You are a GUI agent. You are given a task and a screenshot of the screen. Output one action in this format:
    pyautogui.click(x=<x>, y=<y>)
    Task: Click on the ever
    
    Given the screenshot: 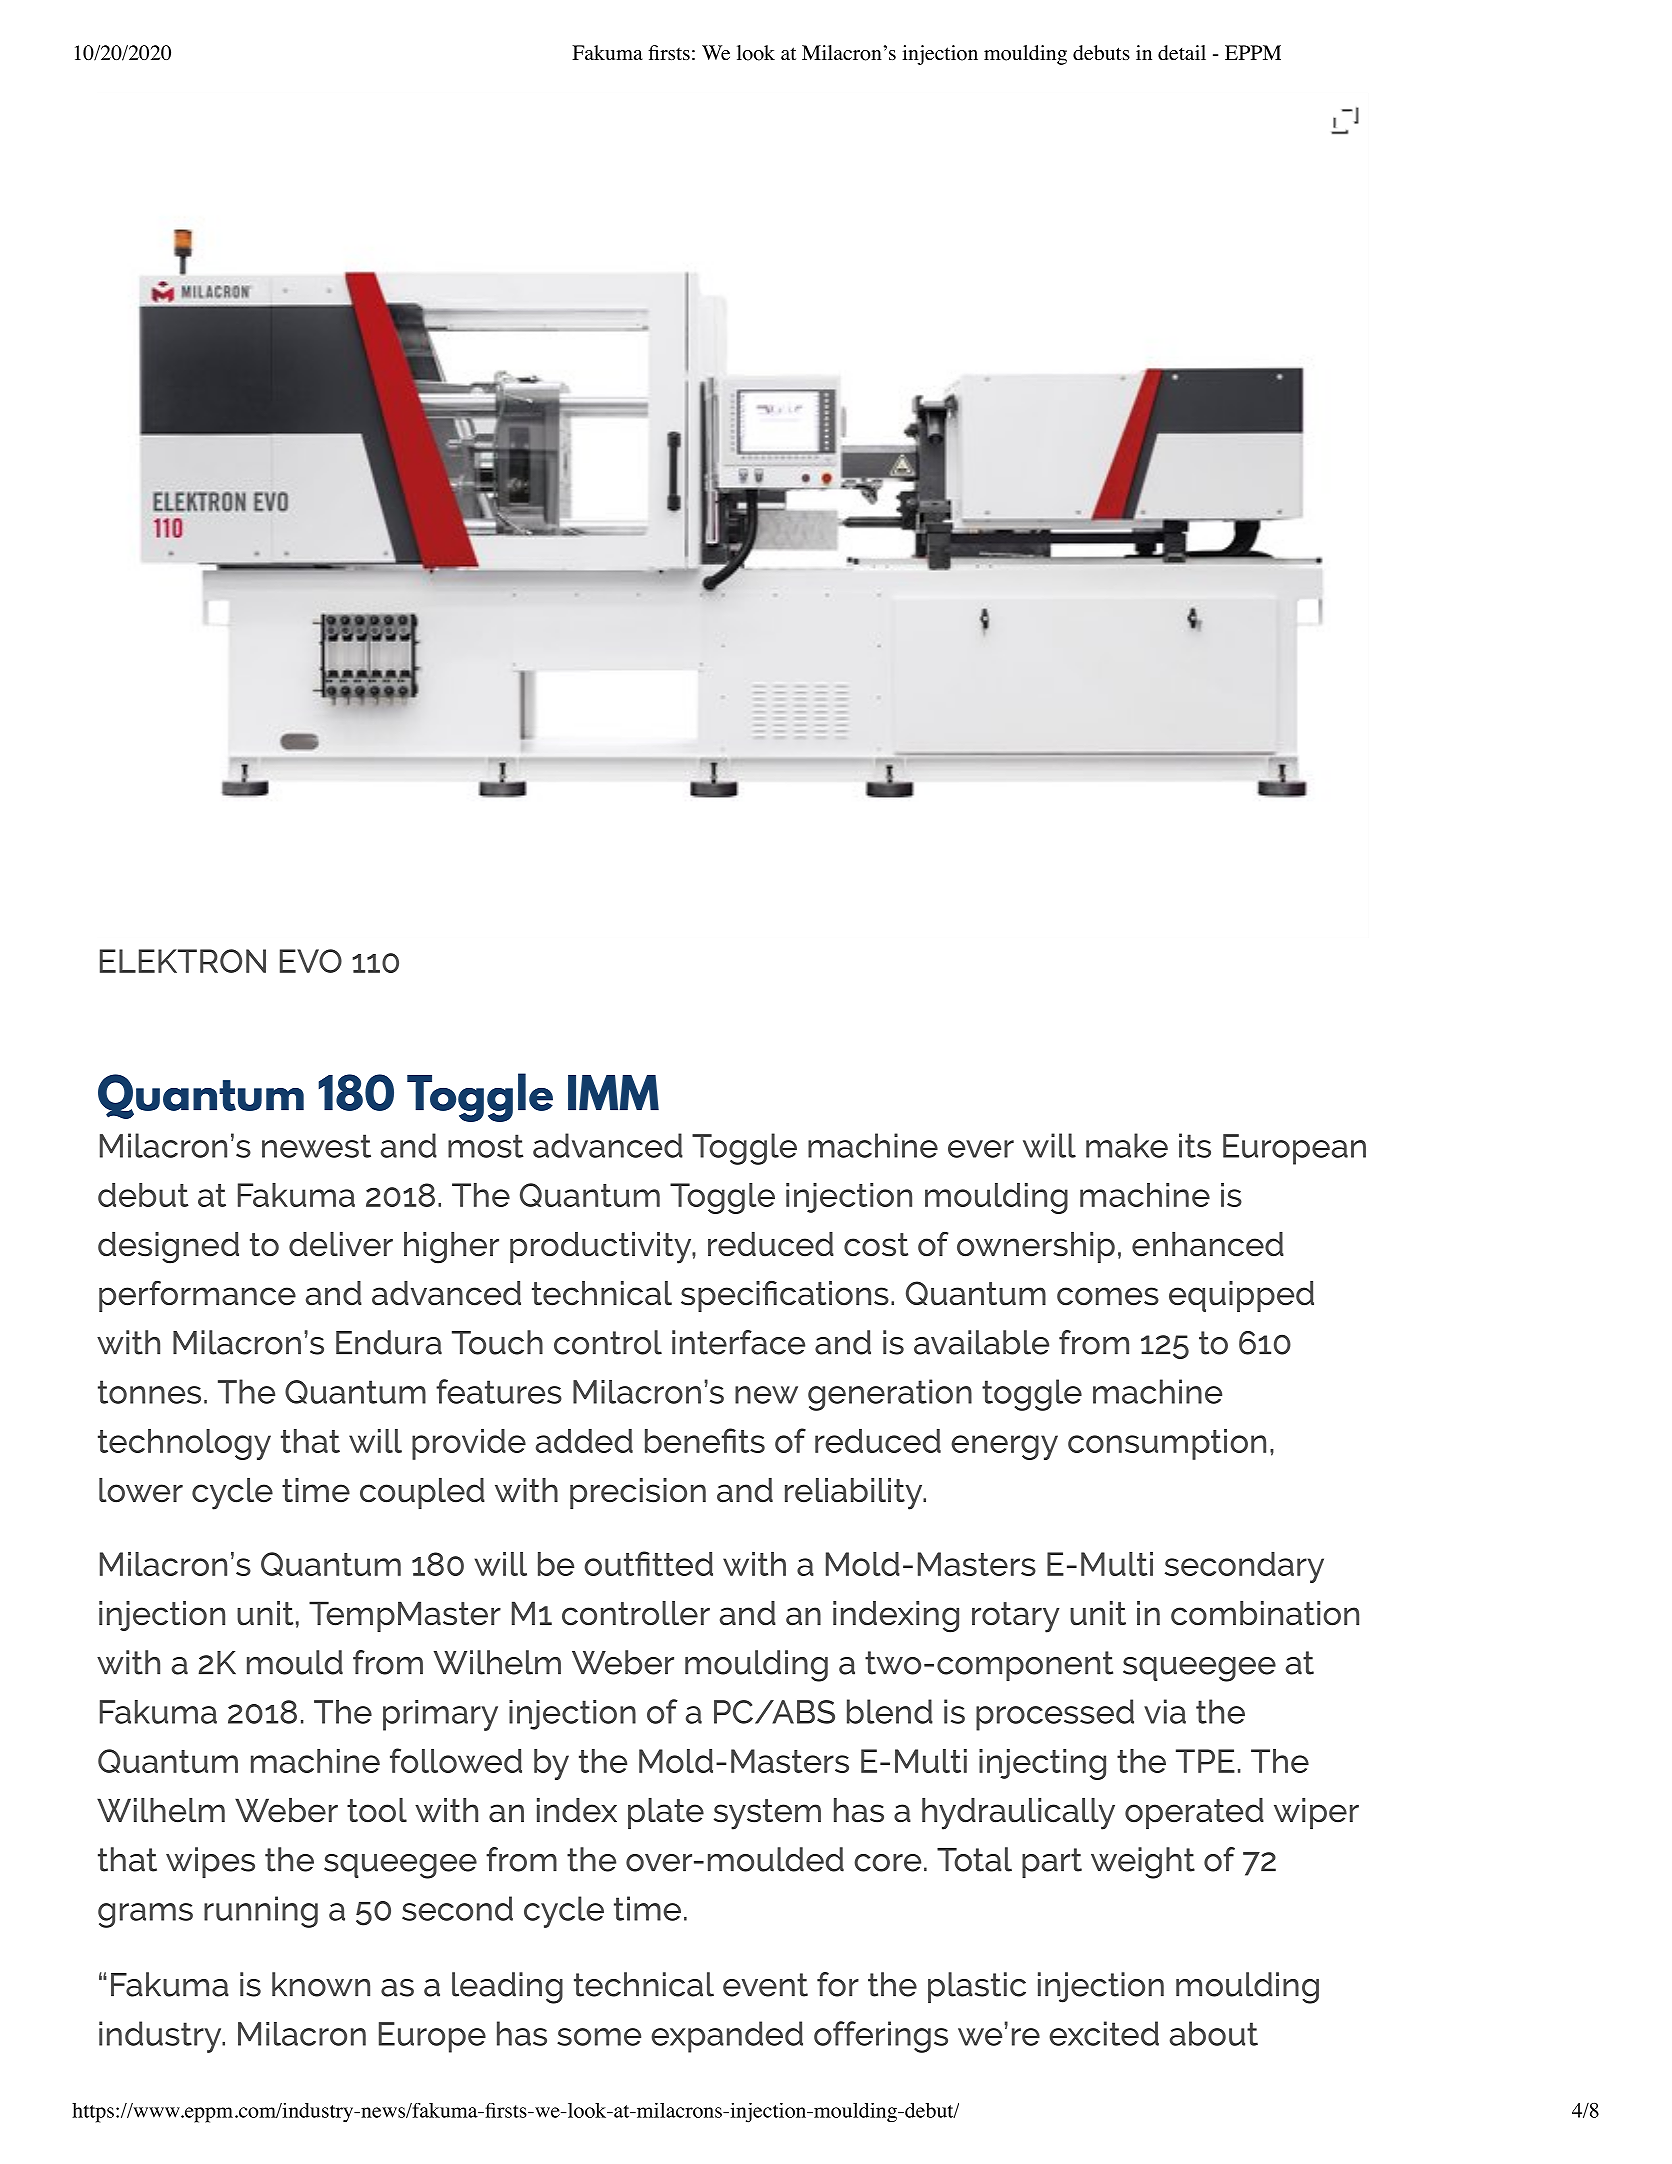 What is the action you would take?
    pyautogui.click(x=981, y=1149)
